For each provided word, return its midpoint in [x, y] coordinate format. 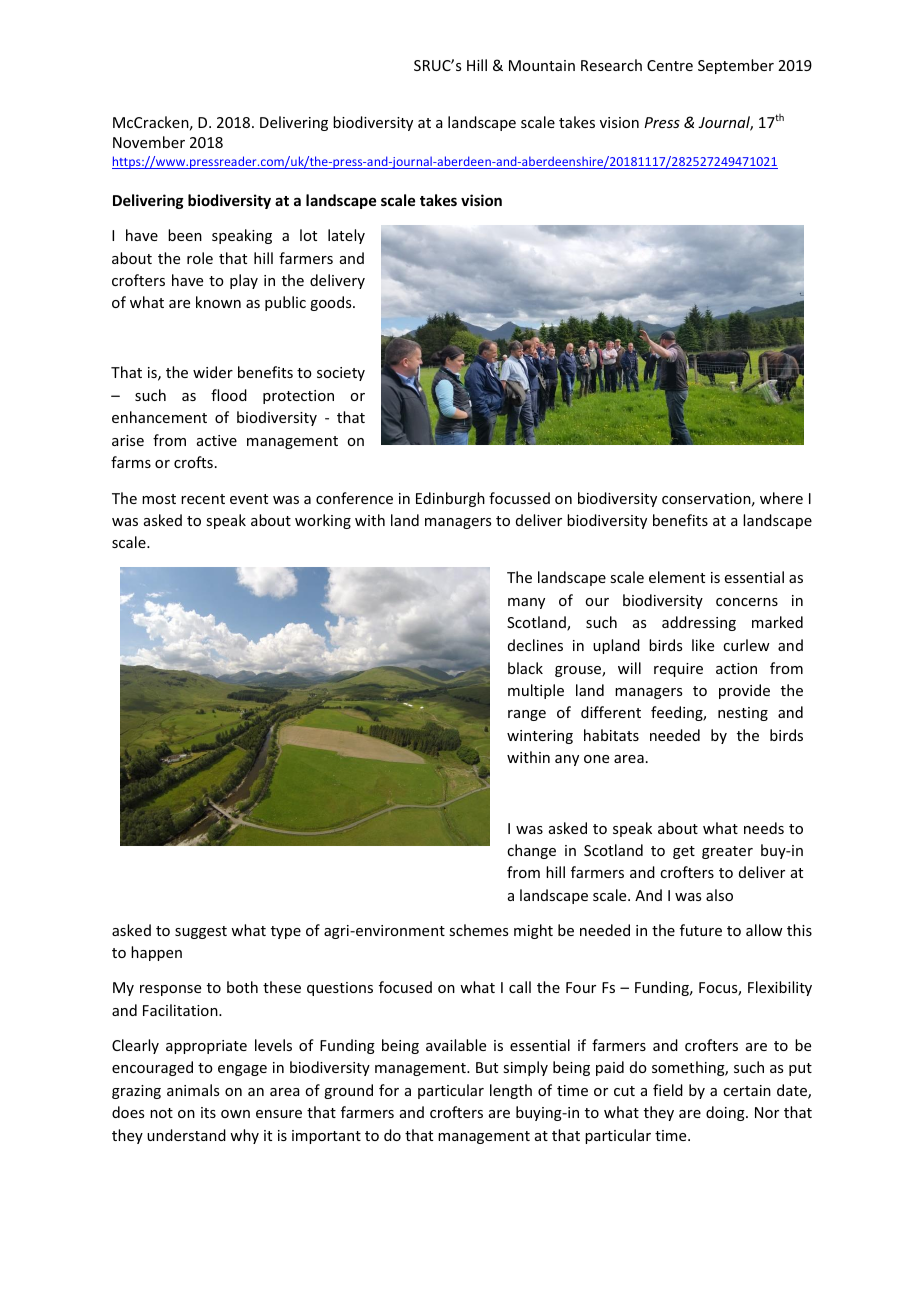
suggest [201, 932]
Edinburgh [450, 499]
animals [193, 1090]
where [781, 498]
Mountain [542, 65]
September [736, 66]
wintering [540, 737]
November [149, 142]
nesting [743, 714]
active [217, 440]
